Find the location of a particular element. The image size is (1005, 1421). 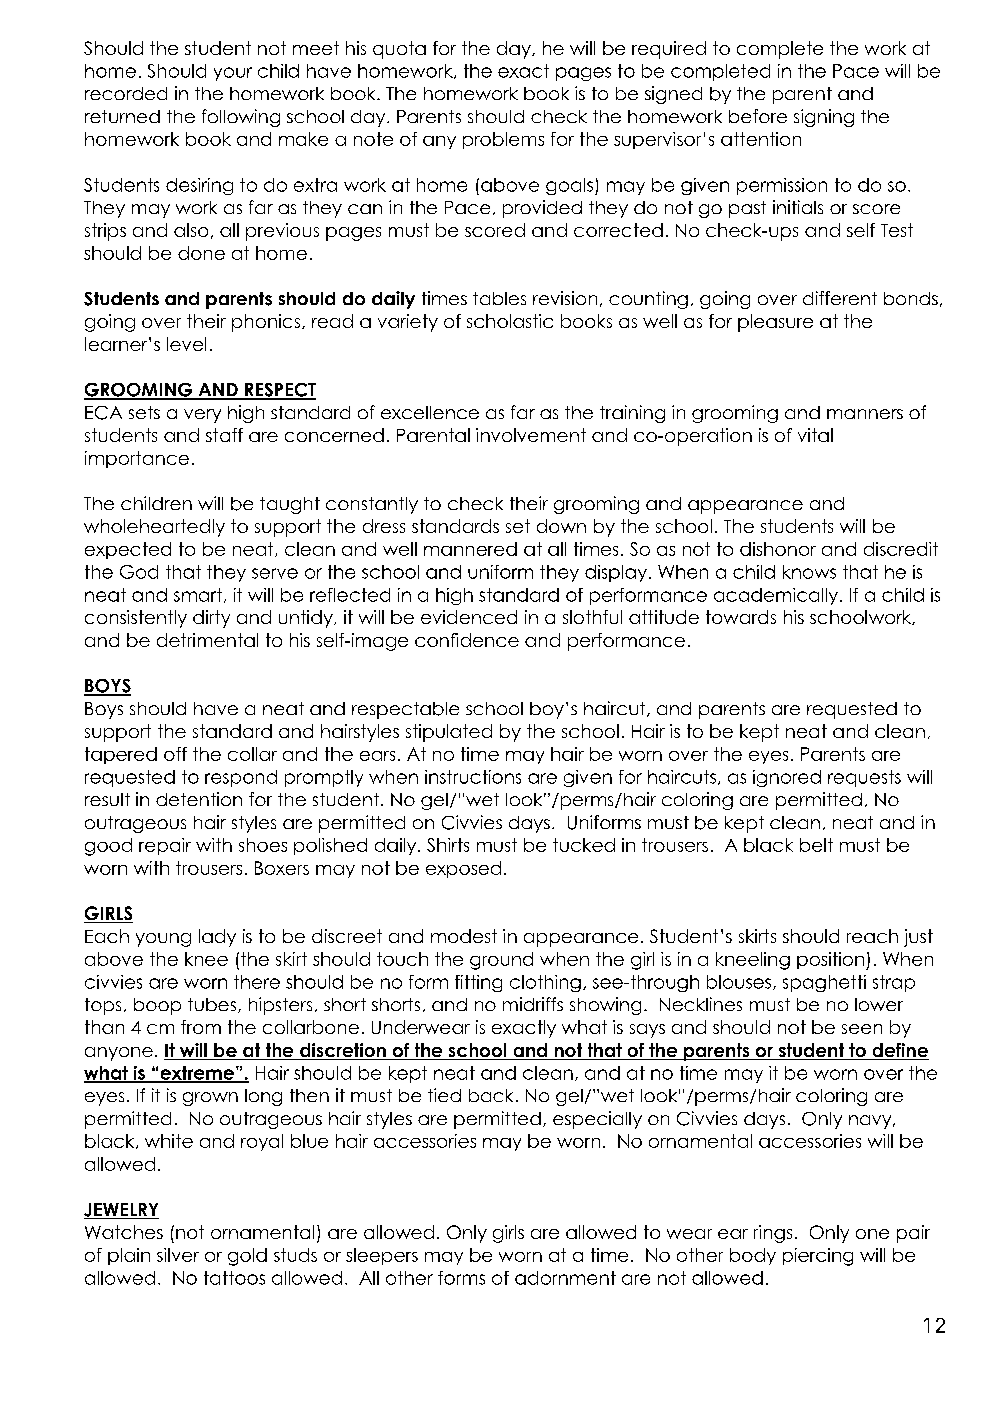

problems is located at coordinates (503, 140).
